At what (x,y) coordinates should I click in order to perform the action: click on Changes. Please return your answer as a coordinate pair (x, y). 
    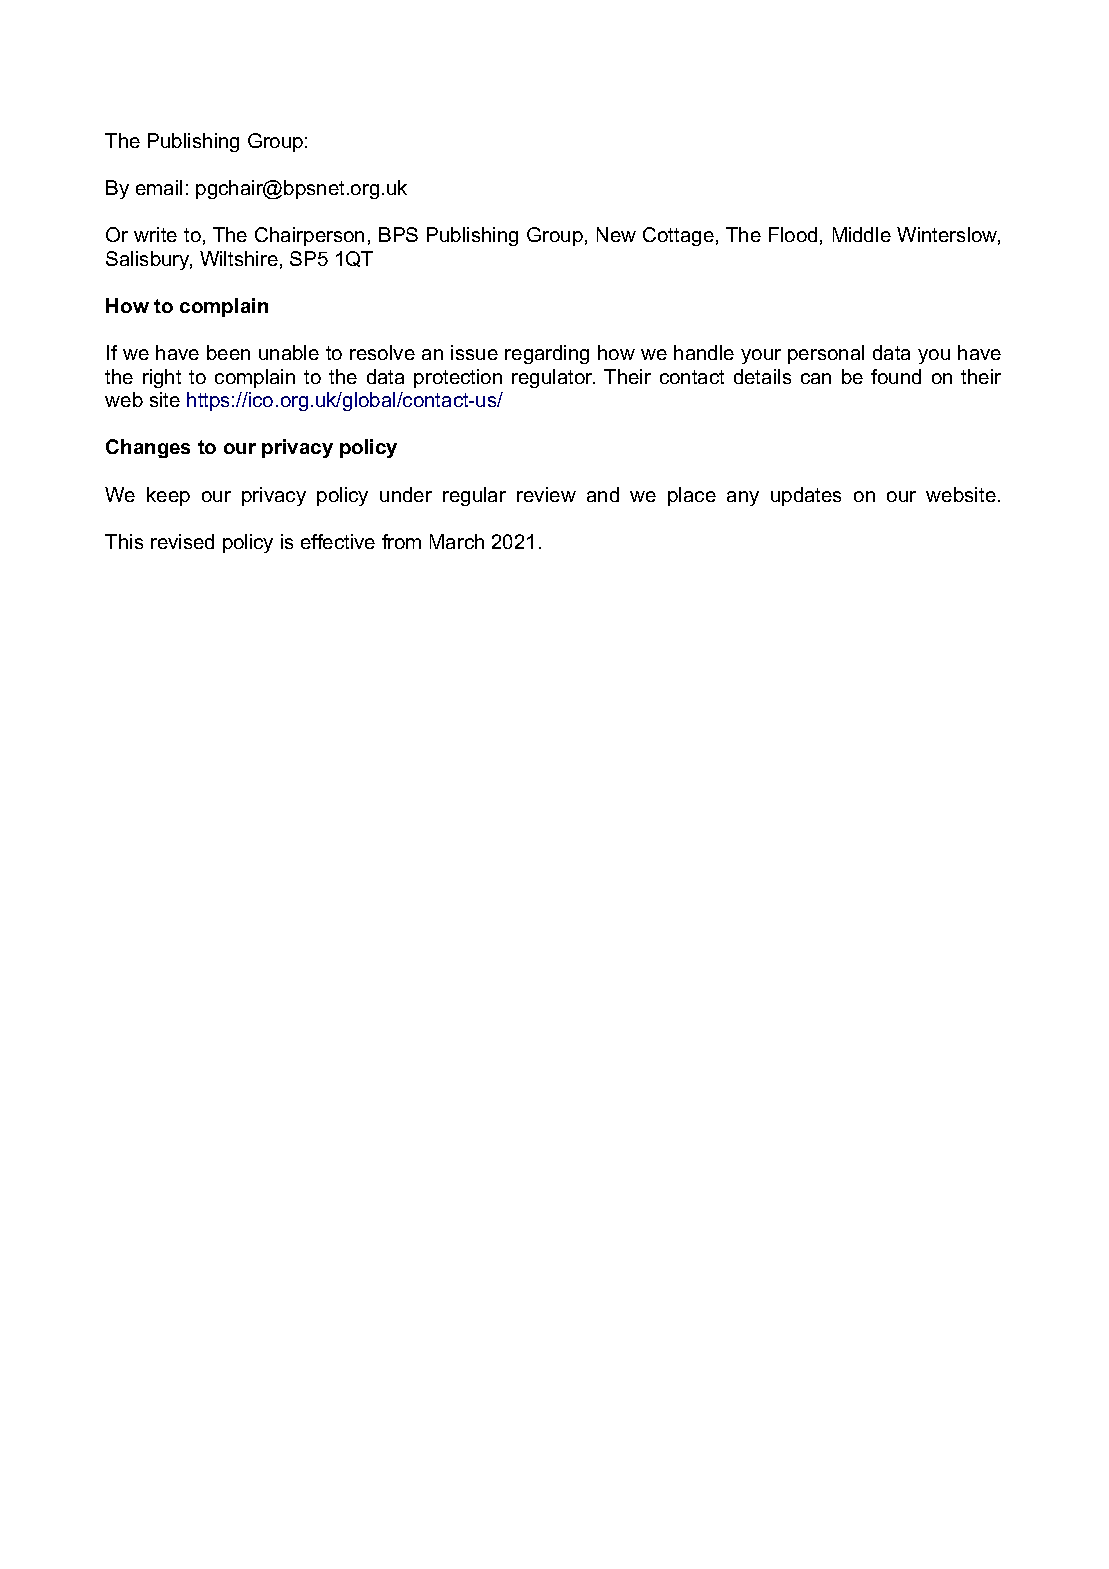
    Looking at the image, I should click on (148, 448).
